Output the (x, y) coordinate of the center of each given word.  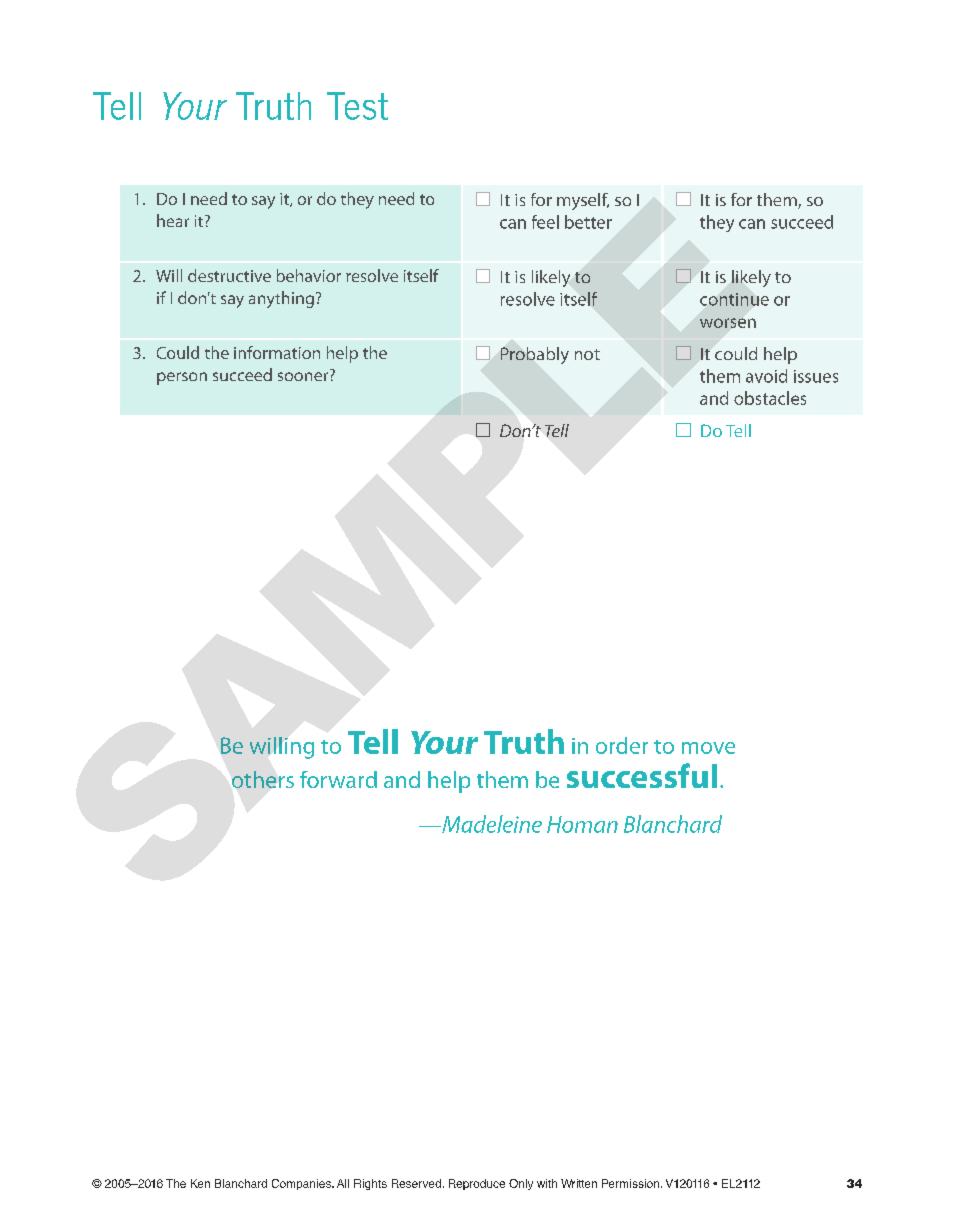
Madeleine (491, 824)
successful (642, 775)
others (263, 779)
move (708, 748)
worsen (728, 323)
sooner (303, 376)
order (622, 745)
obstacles (770, 398)
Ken (200, 1183)
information (277, 352)
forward (338, 779)
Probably (535, 355)
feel (545, 222)
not (587, 354)
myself (583, 201)
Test (357, 106)
